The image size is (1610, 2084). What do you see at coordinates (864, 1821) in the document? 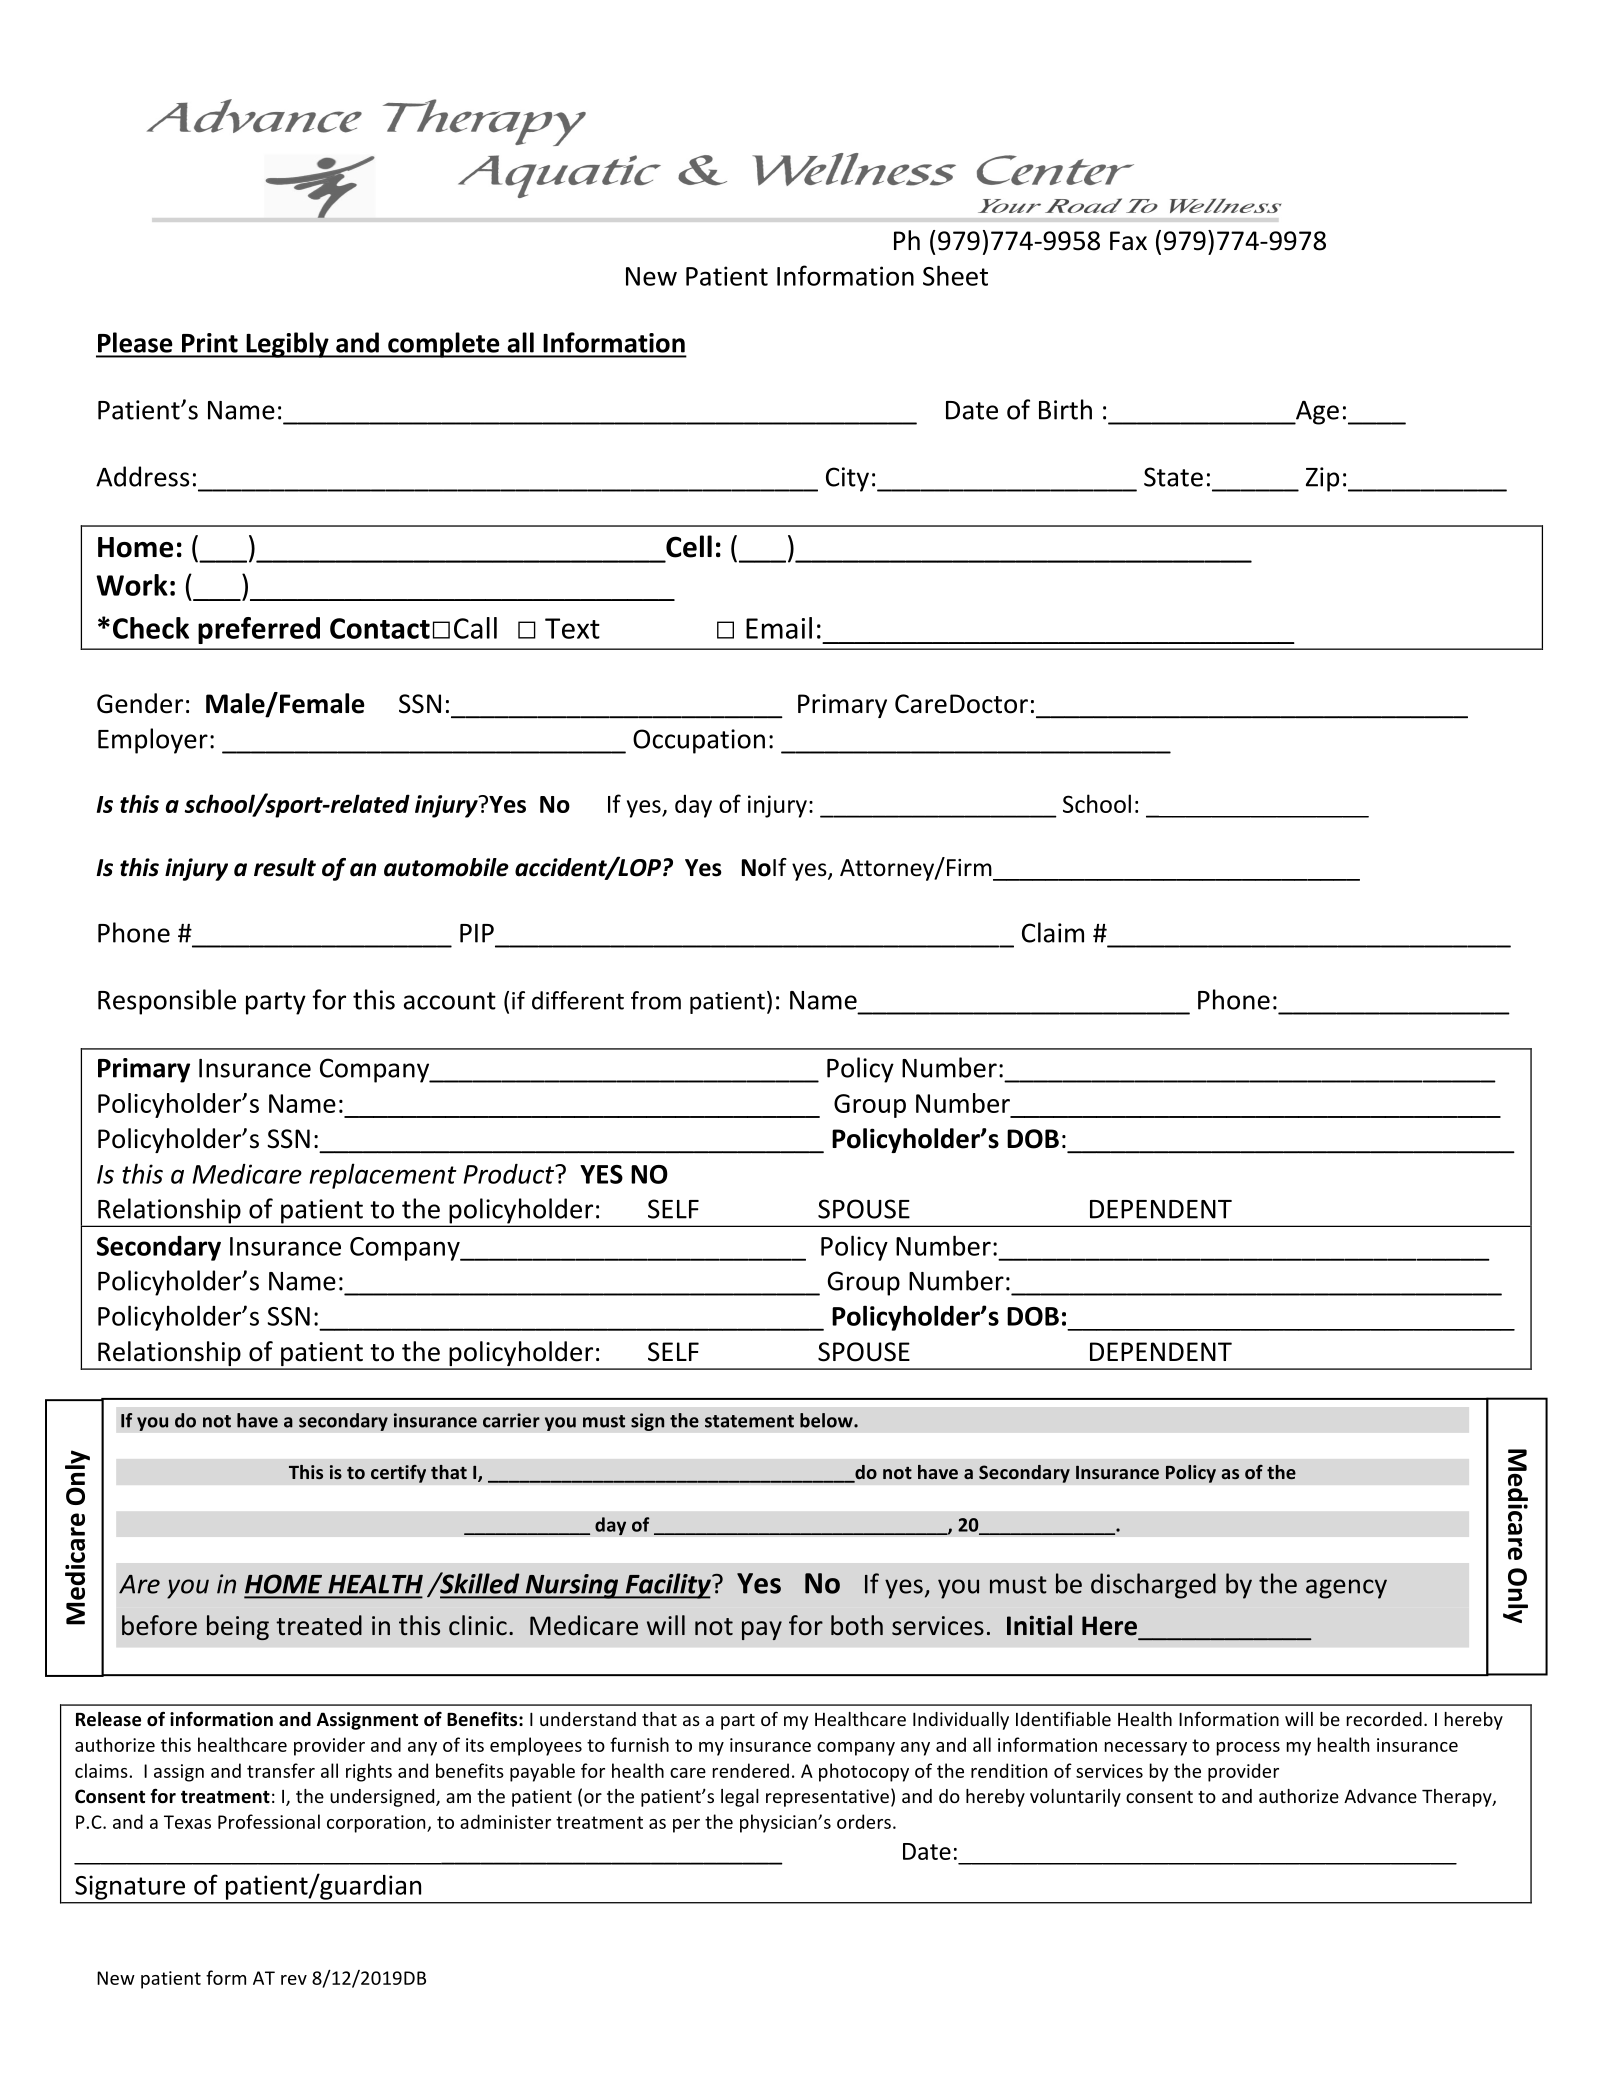
I see `orders` at bounding box center [864, 1821].
